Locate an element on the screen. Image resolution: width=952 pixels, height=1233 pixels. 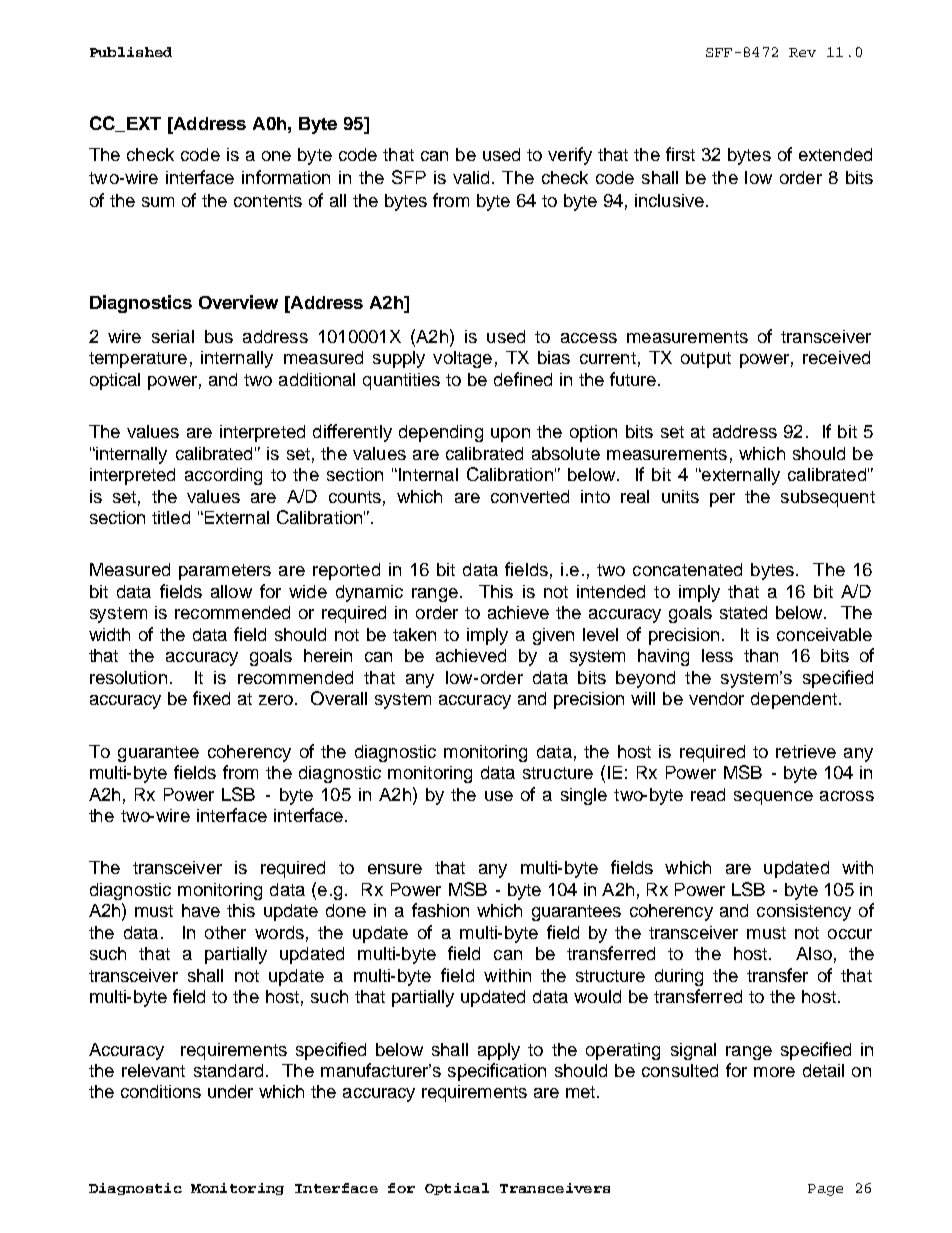
sequence is located at coordinates (773, 798).
